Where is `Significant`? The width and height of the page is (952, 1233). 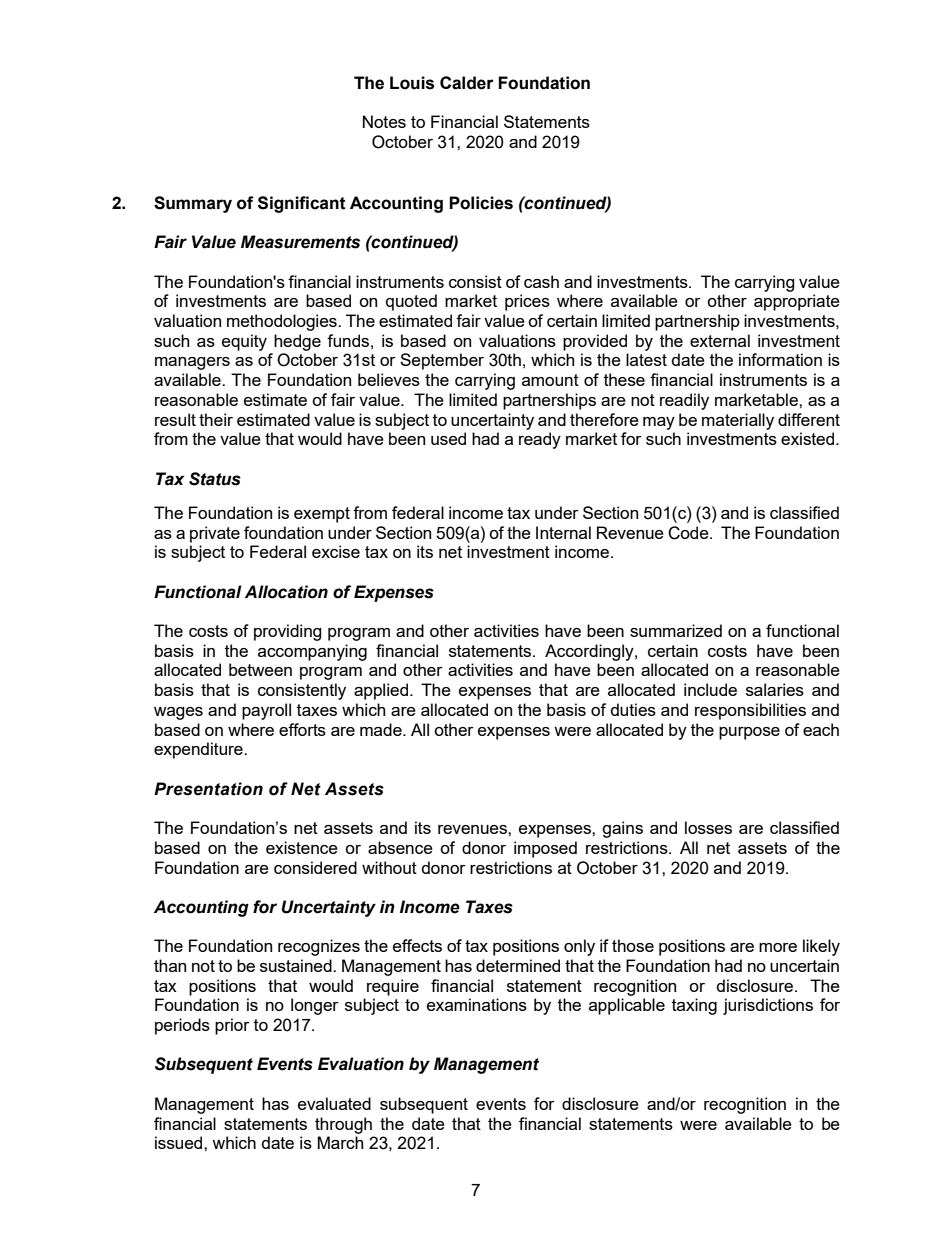 Significant is located at coordinates (302, 204).
